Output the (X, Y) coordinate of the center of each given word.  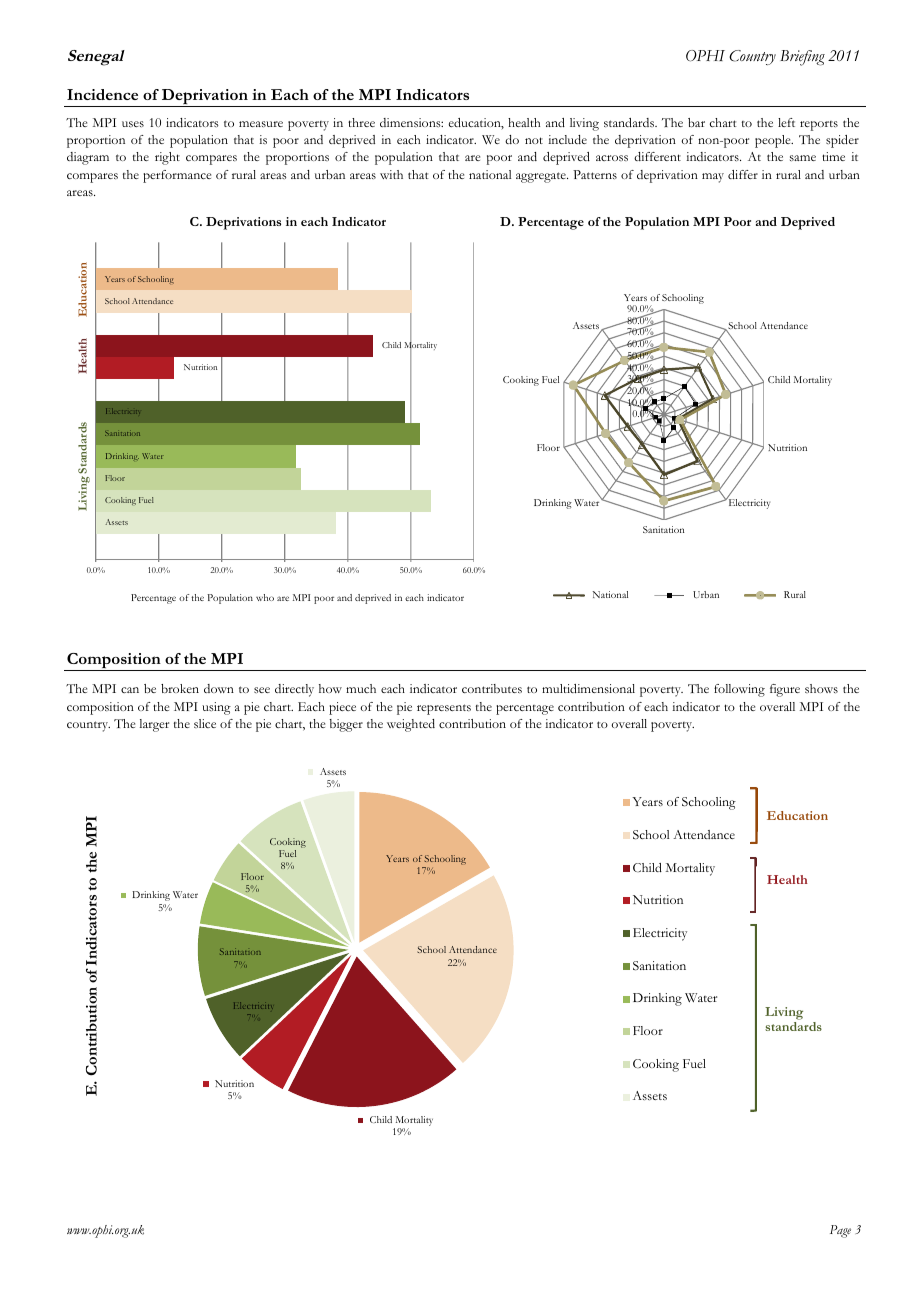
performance (177, 176)
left (786, 122)
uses (133, 124)
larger (154, 725)
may (713, 178)
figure (785, 690)
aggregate (542, 177)
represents (444, 709)
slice (205, 723)
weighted (411, 725)
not (534, 140)
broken (180, 688)
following (739, 690)
